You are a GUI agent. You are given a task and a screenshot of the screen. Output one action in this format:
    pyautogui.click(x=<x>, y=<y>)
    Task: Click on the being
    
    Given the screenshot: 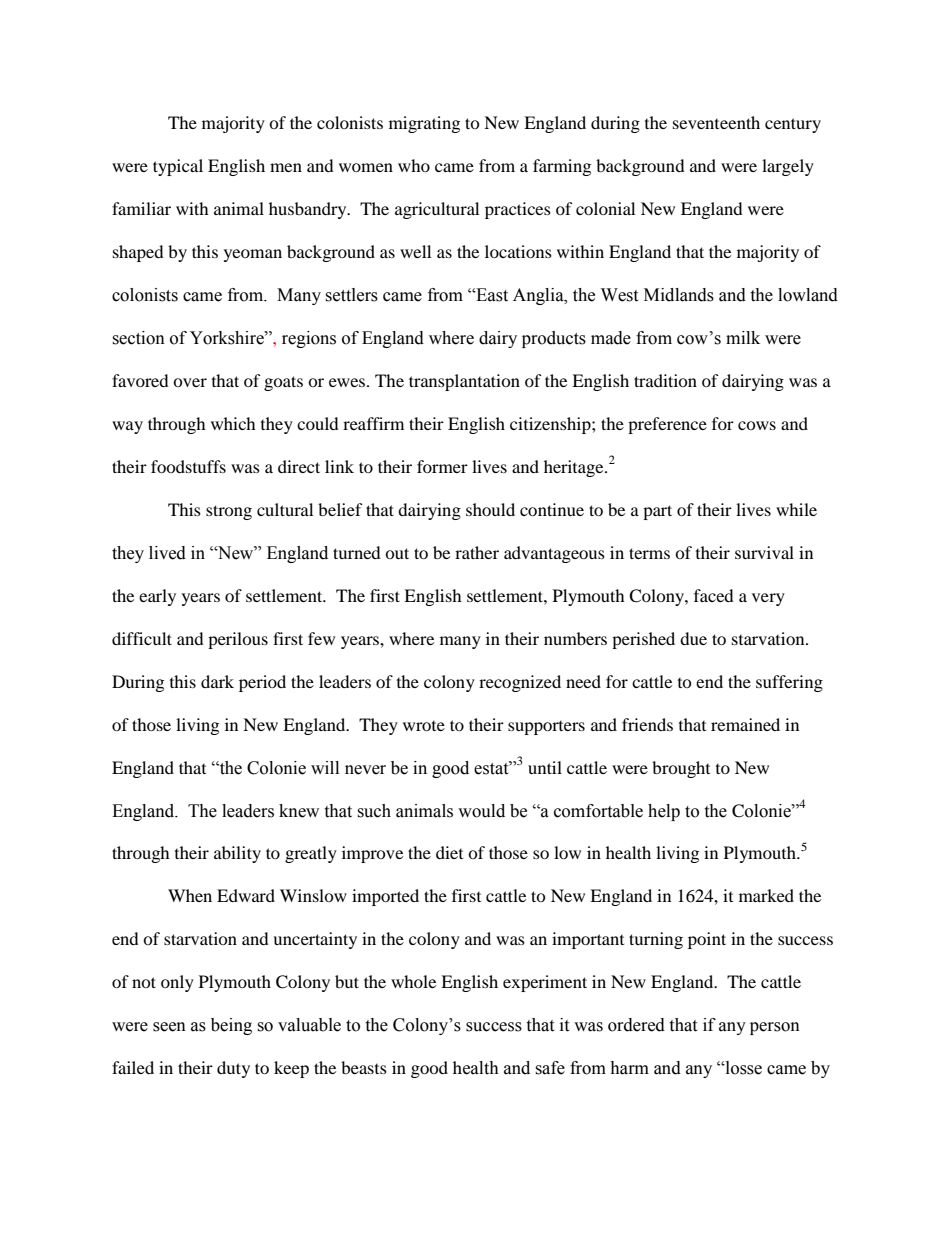 What is the action you would take?
    pyautogui.click(x=231, y=1026)
